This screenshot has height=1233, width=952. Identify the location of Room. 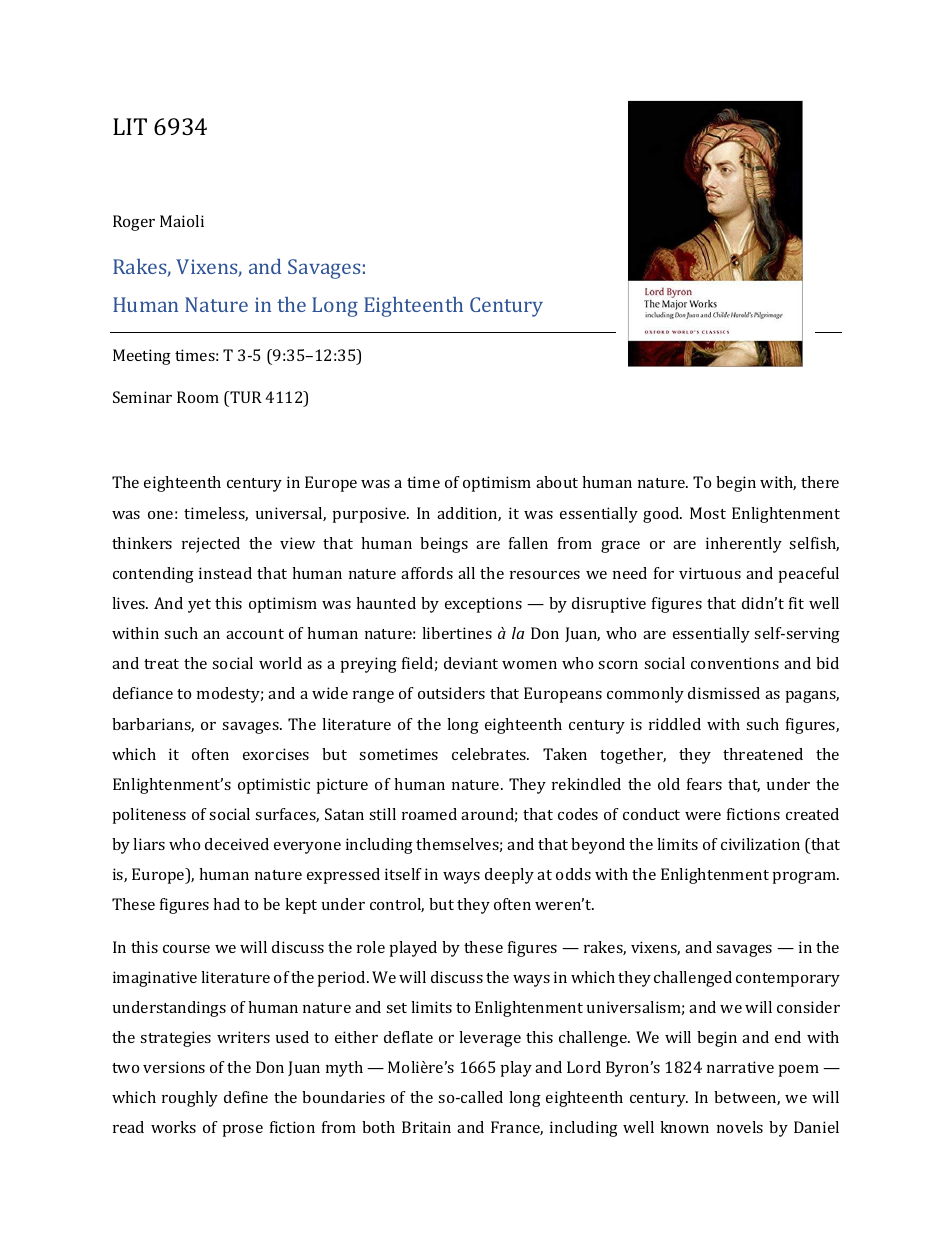
(198, 397).
